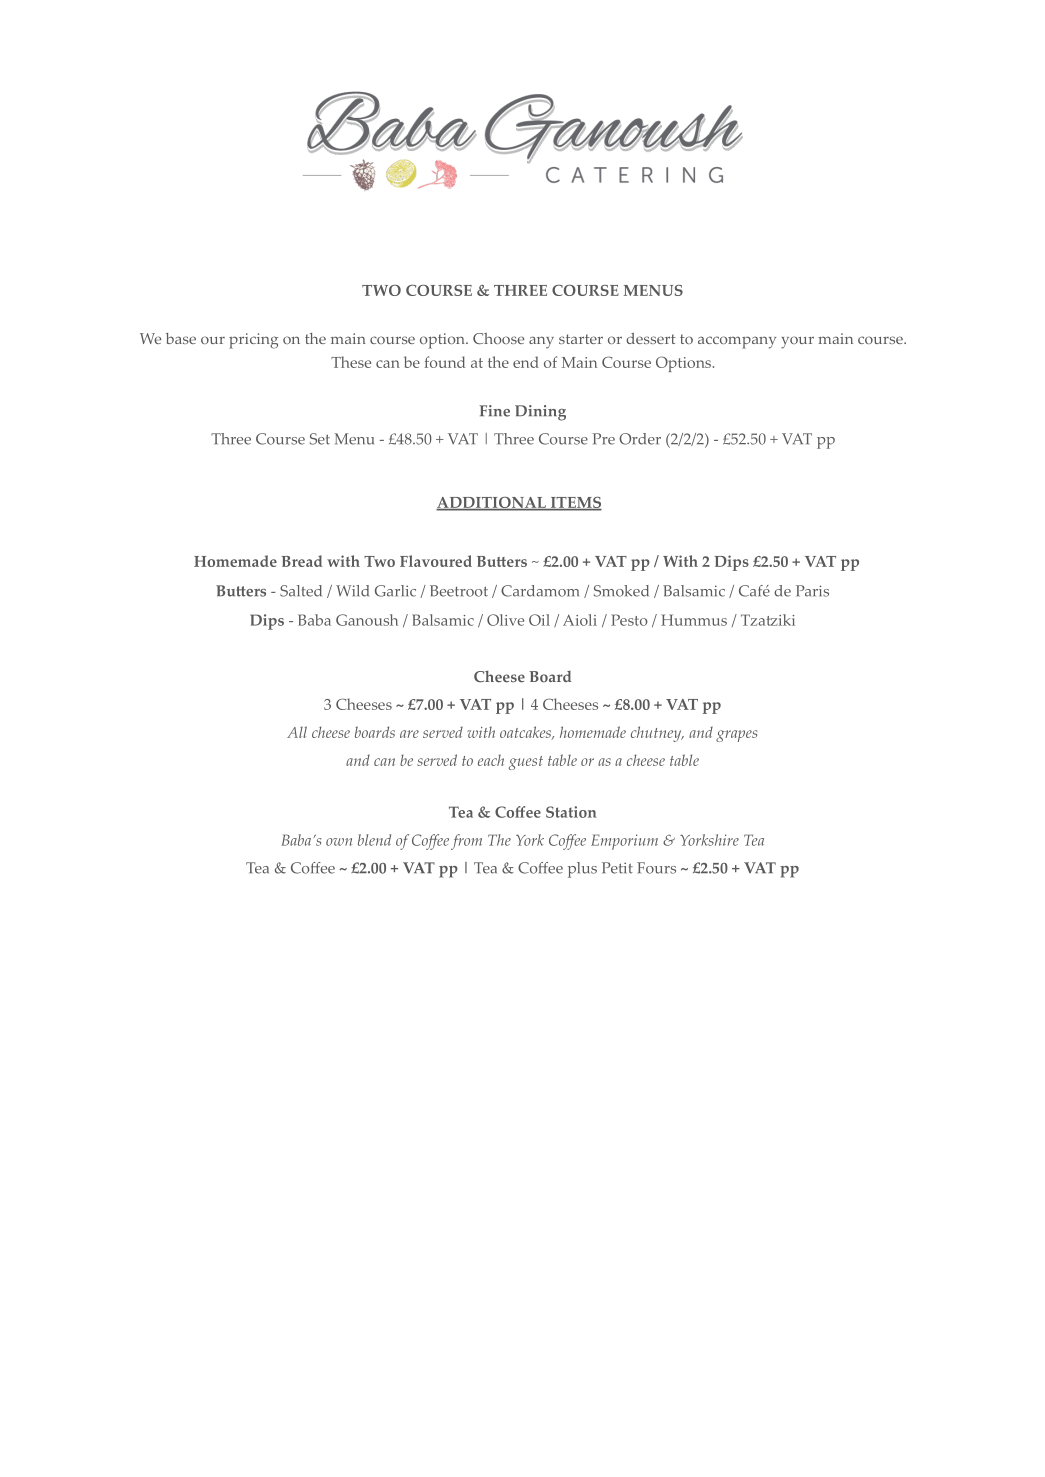  I want to click on Bread, so click(302, 561).
